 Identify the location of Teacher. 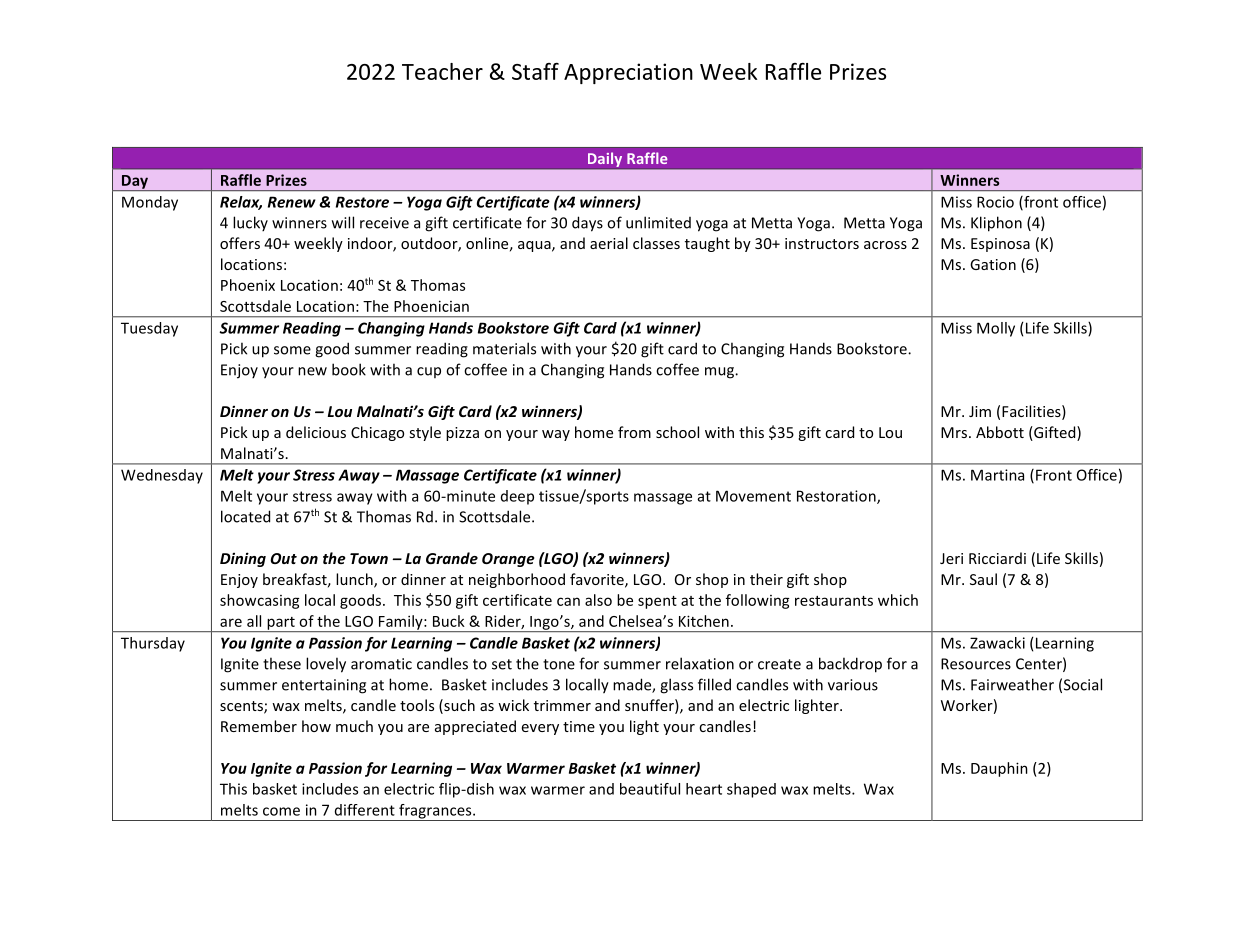
(442, 71).
